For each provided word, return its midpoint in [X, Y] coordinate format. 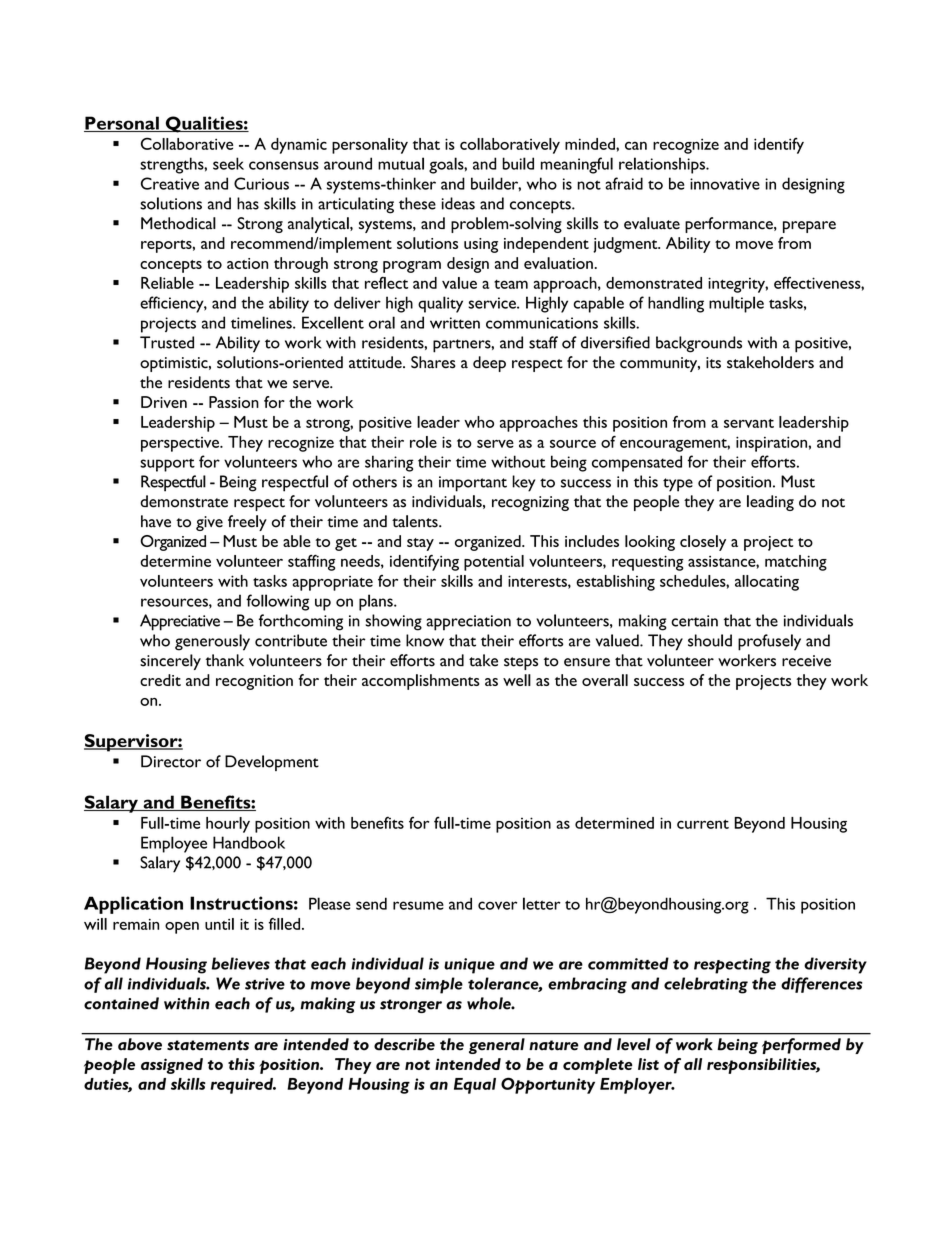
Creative [170, 183]
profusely [769, 642]
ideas [458, 203]
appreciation [468, 623]
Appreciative [180, 622]
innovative [725, 184]
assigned [172, 1066]
